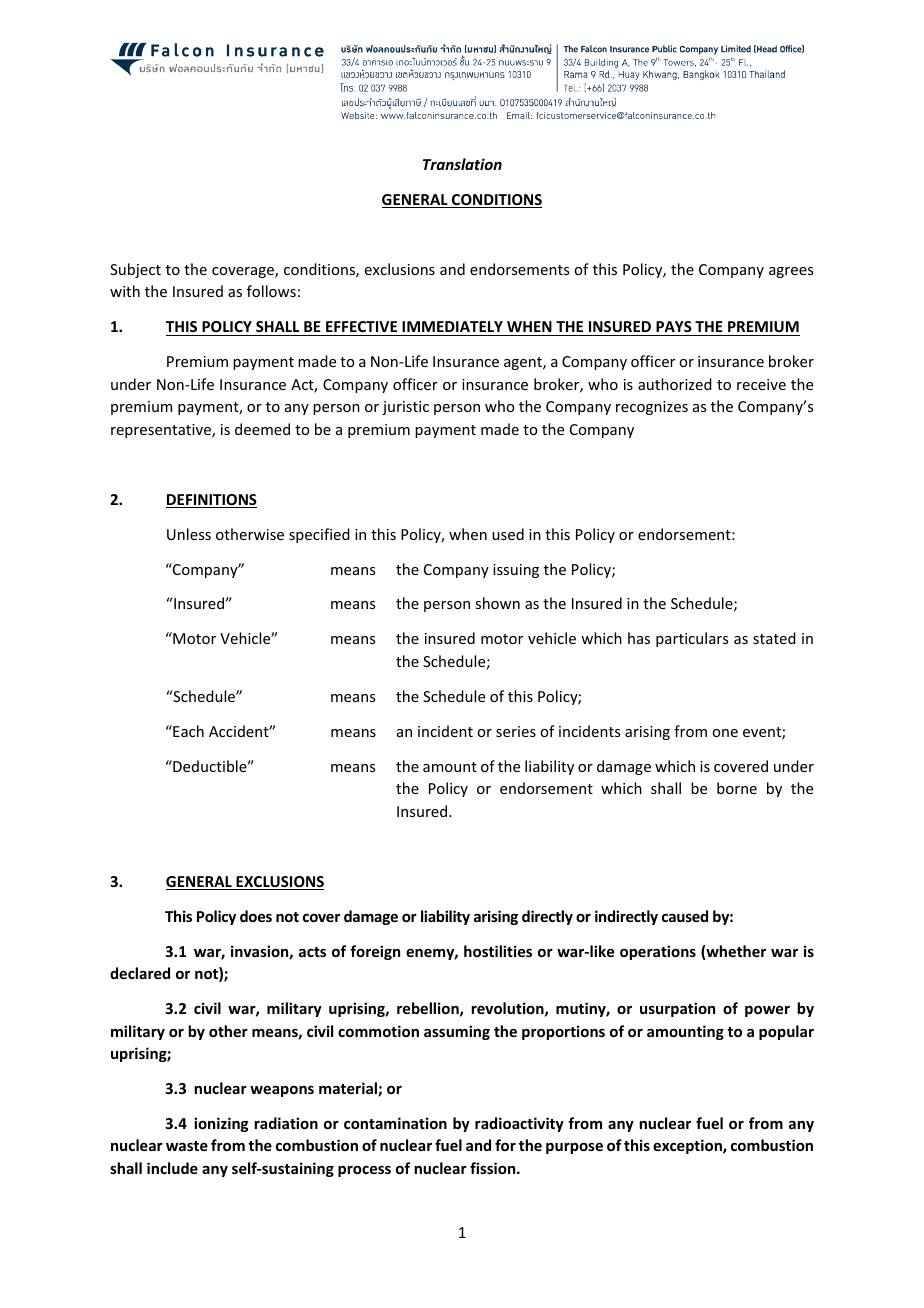 The width and height of the screenshot is (924, 1308). Describe the element at coordinates (692, 639) in the screenshot. I see `particulars` at that location.
